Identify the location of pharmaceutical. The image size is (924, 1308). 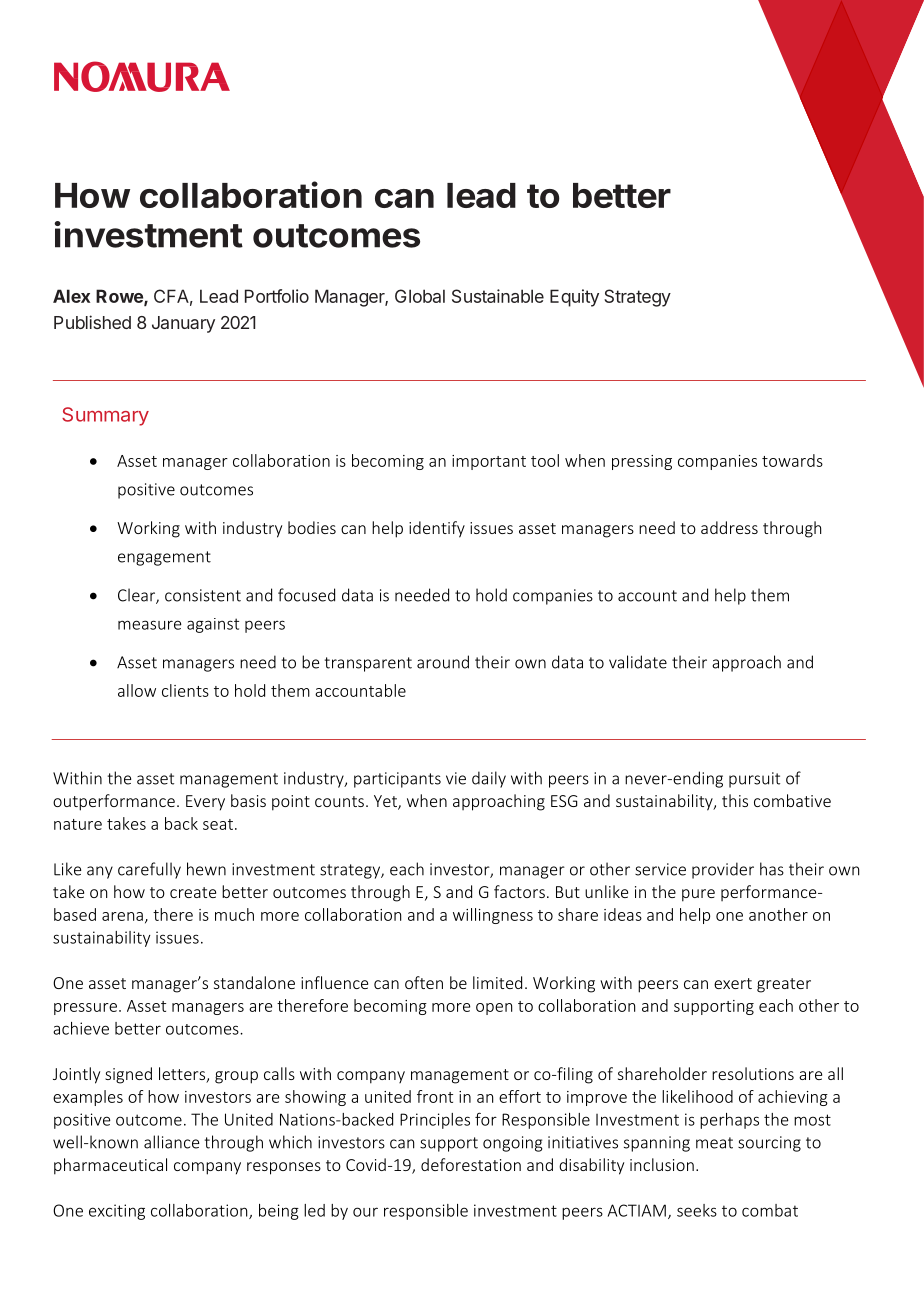
(110, 1166).
